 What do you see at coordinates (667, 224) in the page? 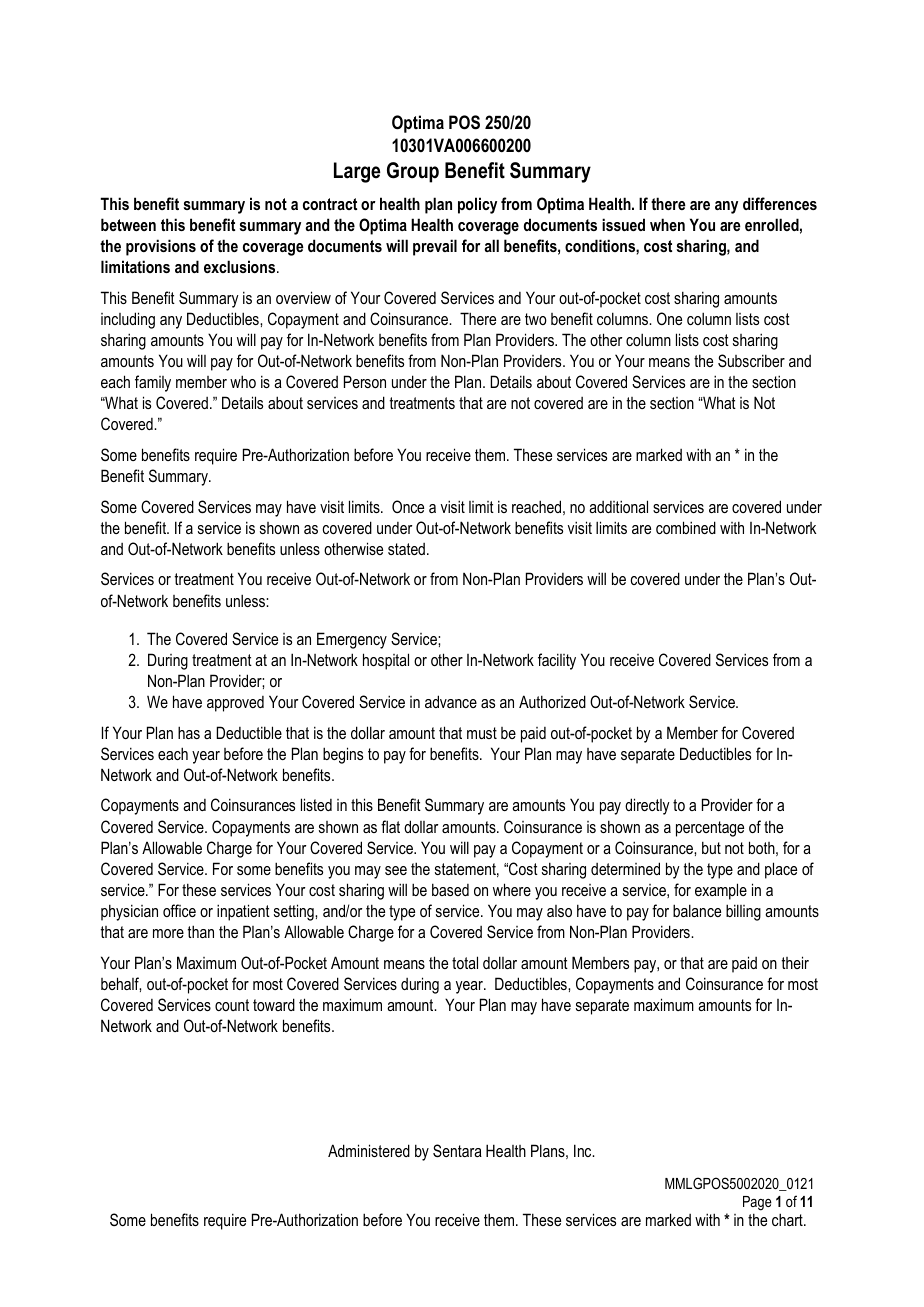
I see `when` at bounding box center [667, 224].
